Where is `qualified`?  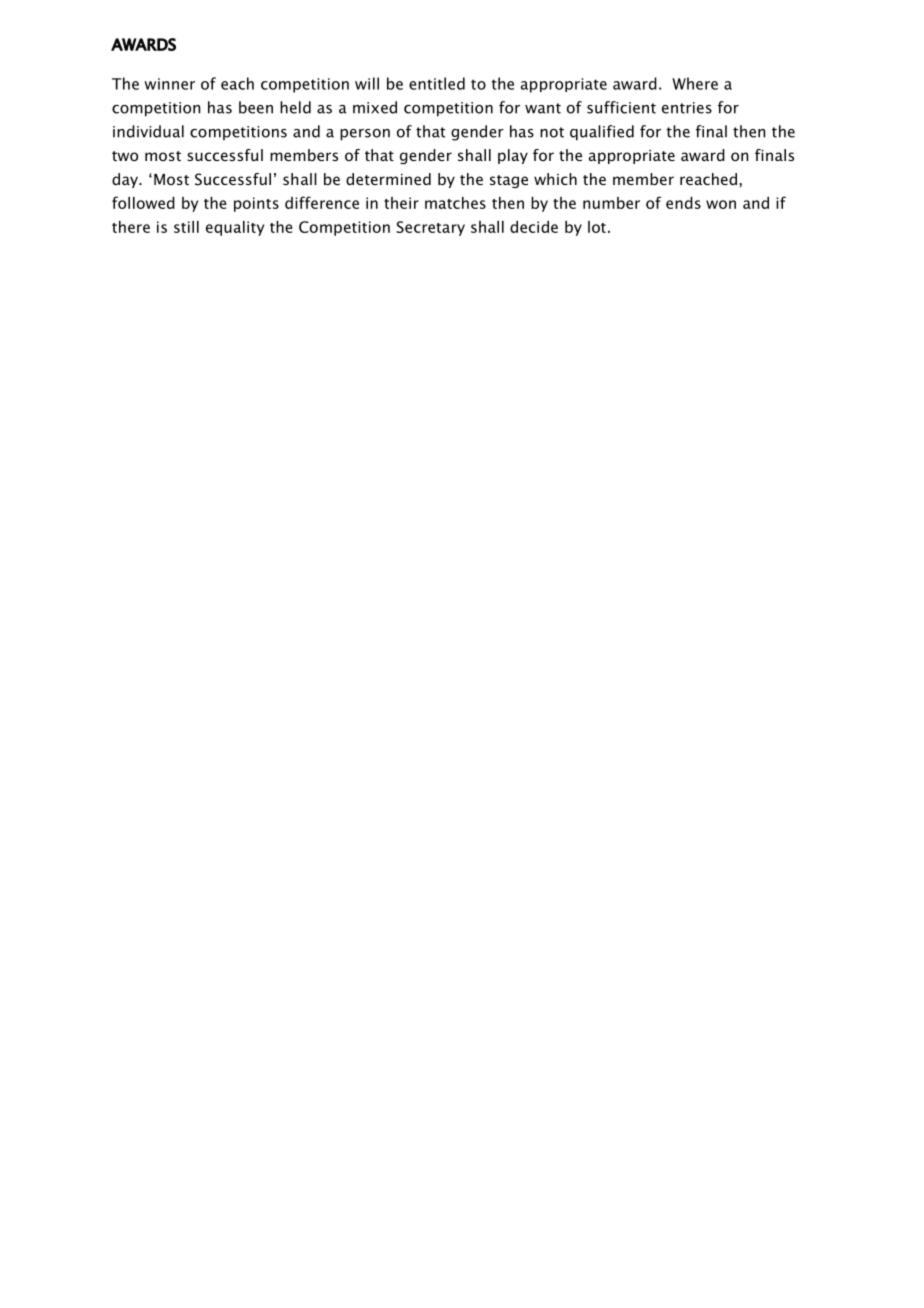
qualified is located at coordinates (602, 133).
